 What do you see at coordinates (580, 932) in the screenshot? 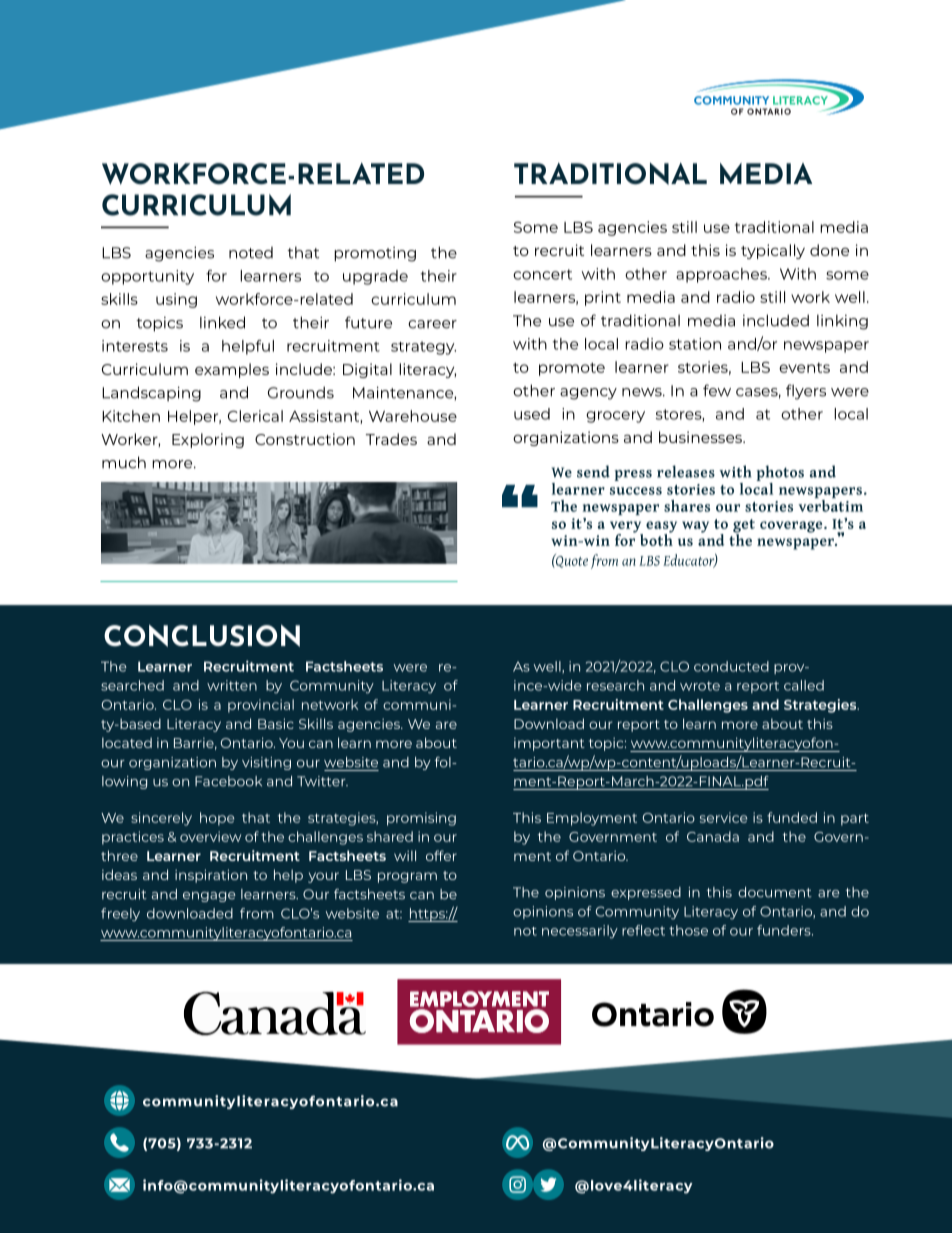
I see `necessarily` at bounding box center [580, 932].
